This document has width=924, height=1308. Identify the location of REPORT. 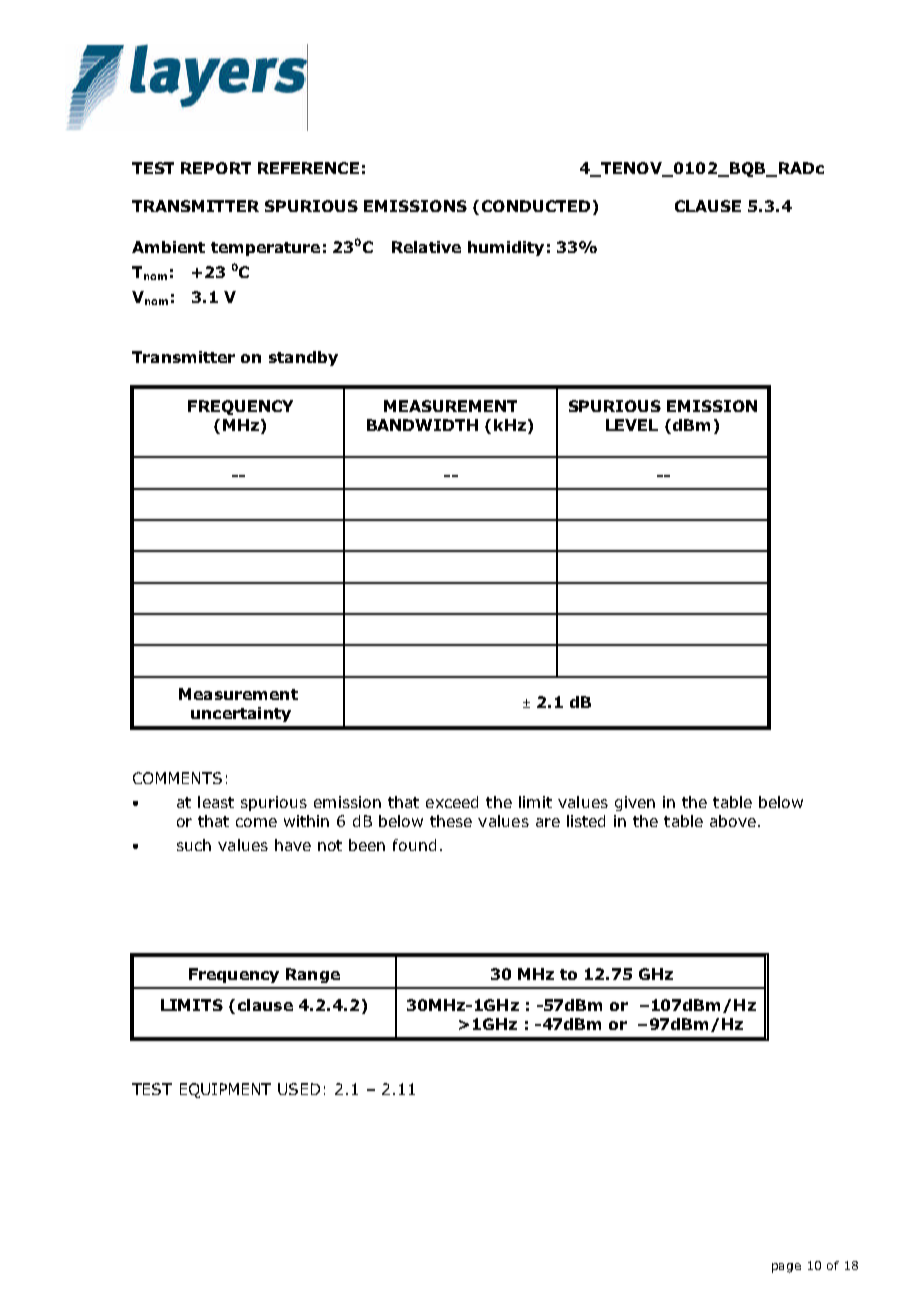
(216, 168).
